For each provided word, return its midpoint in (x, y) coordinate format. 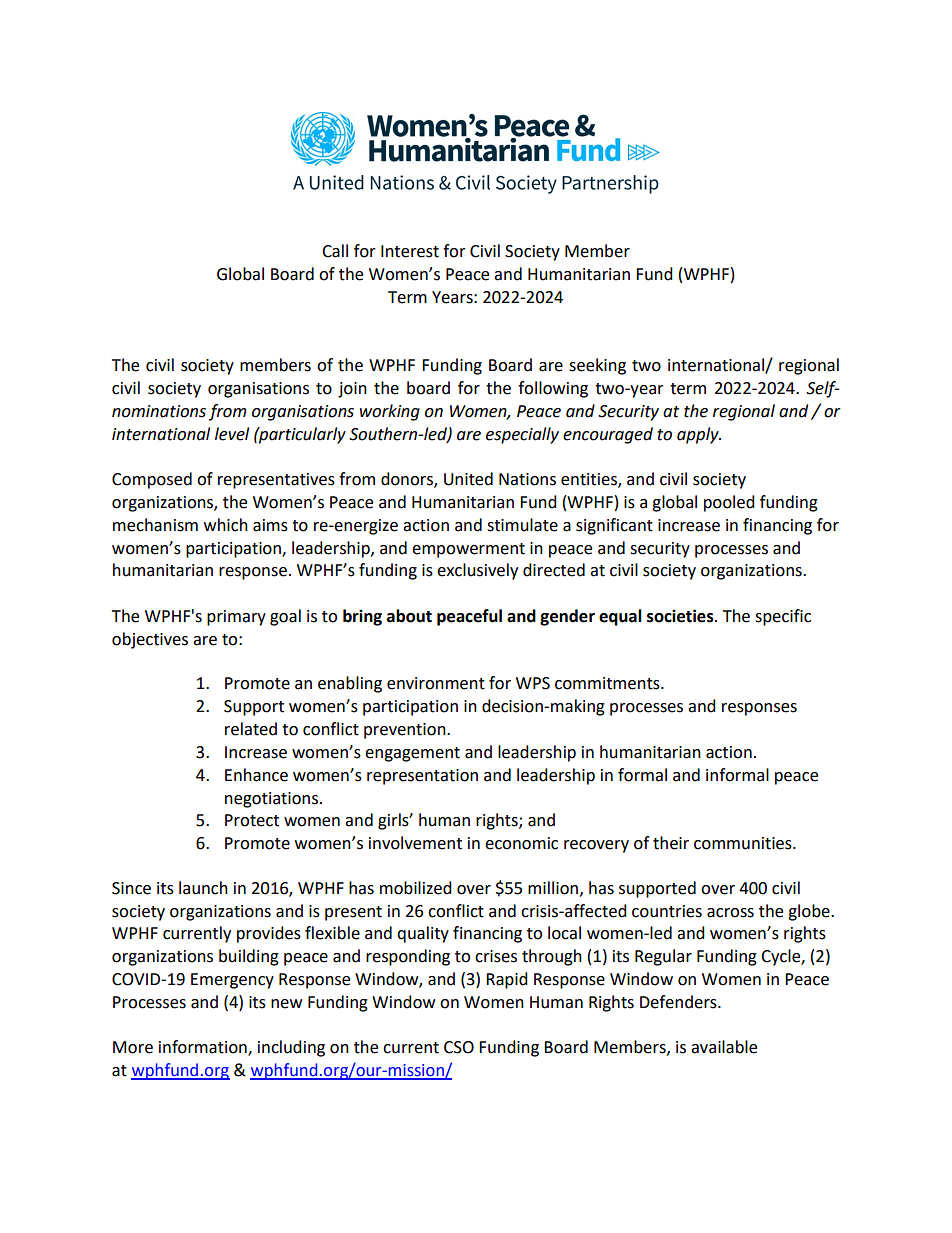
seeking (597, 366)
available (724, 1047)
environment (436, 683)
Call (335, 251)
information (204, 1048)
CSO (459, 1047)
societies (681, 616)
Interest (410, 251)
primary (236, 618)
